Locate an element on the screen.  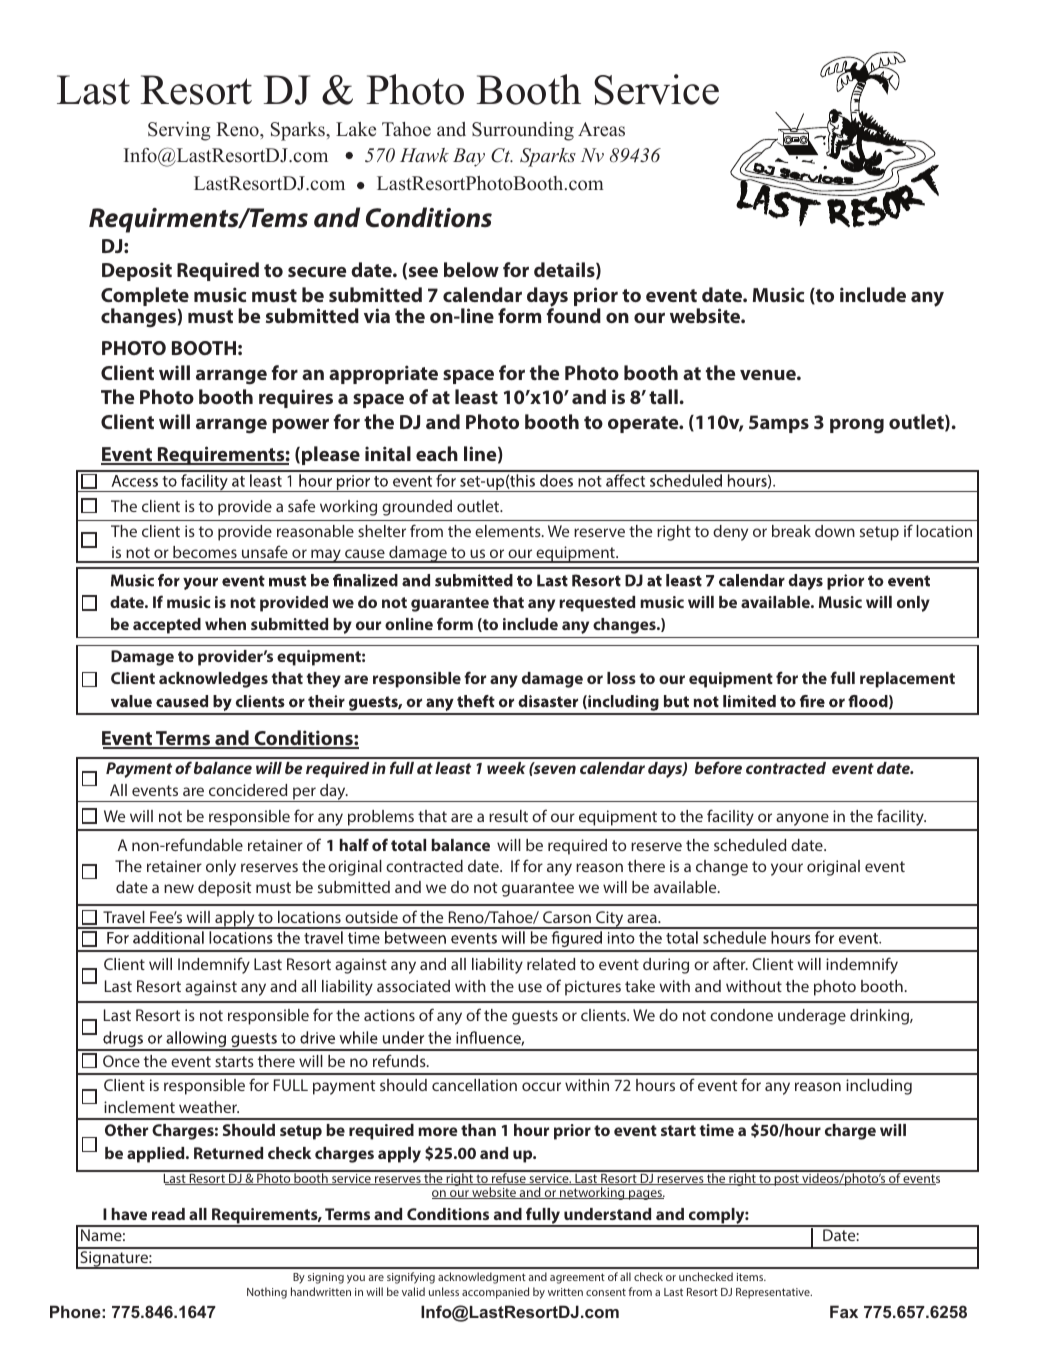
week is located at coordinates (506, 768).
